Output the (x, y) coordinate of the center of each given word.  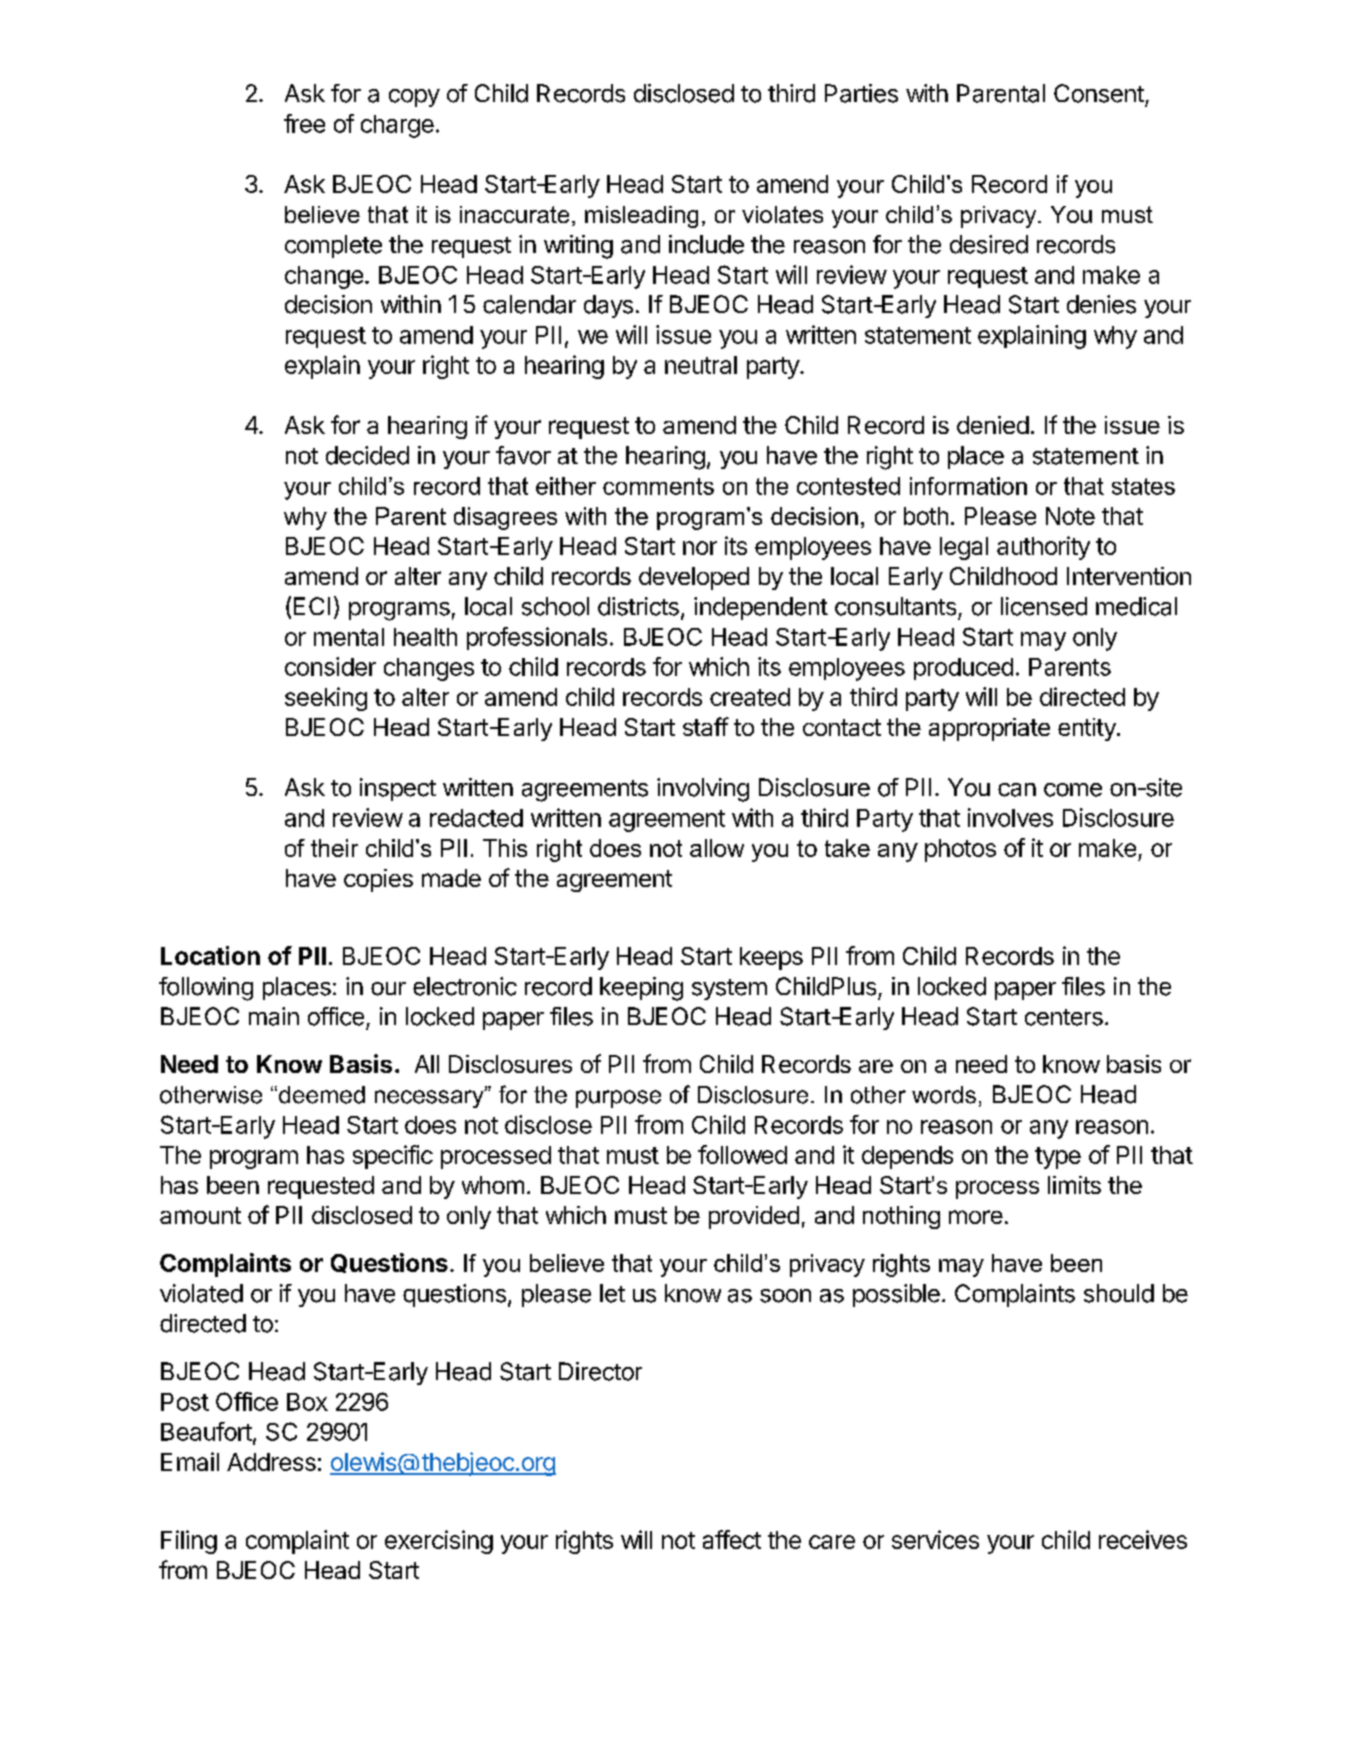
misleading (641, 217)
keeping (641, 989)
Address (271, 1462)
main (274, 1016)
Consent (1099, 93)
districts (638, 606)
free (304, 123)
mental (349, 637)
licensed (1044, 606)
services (935, 1539)
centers (1064, 1017)
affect (732, 1539)
